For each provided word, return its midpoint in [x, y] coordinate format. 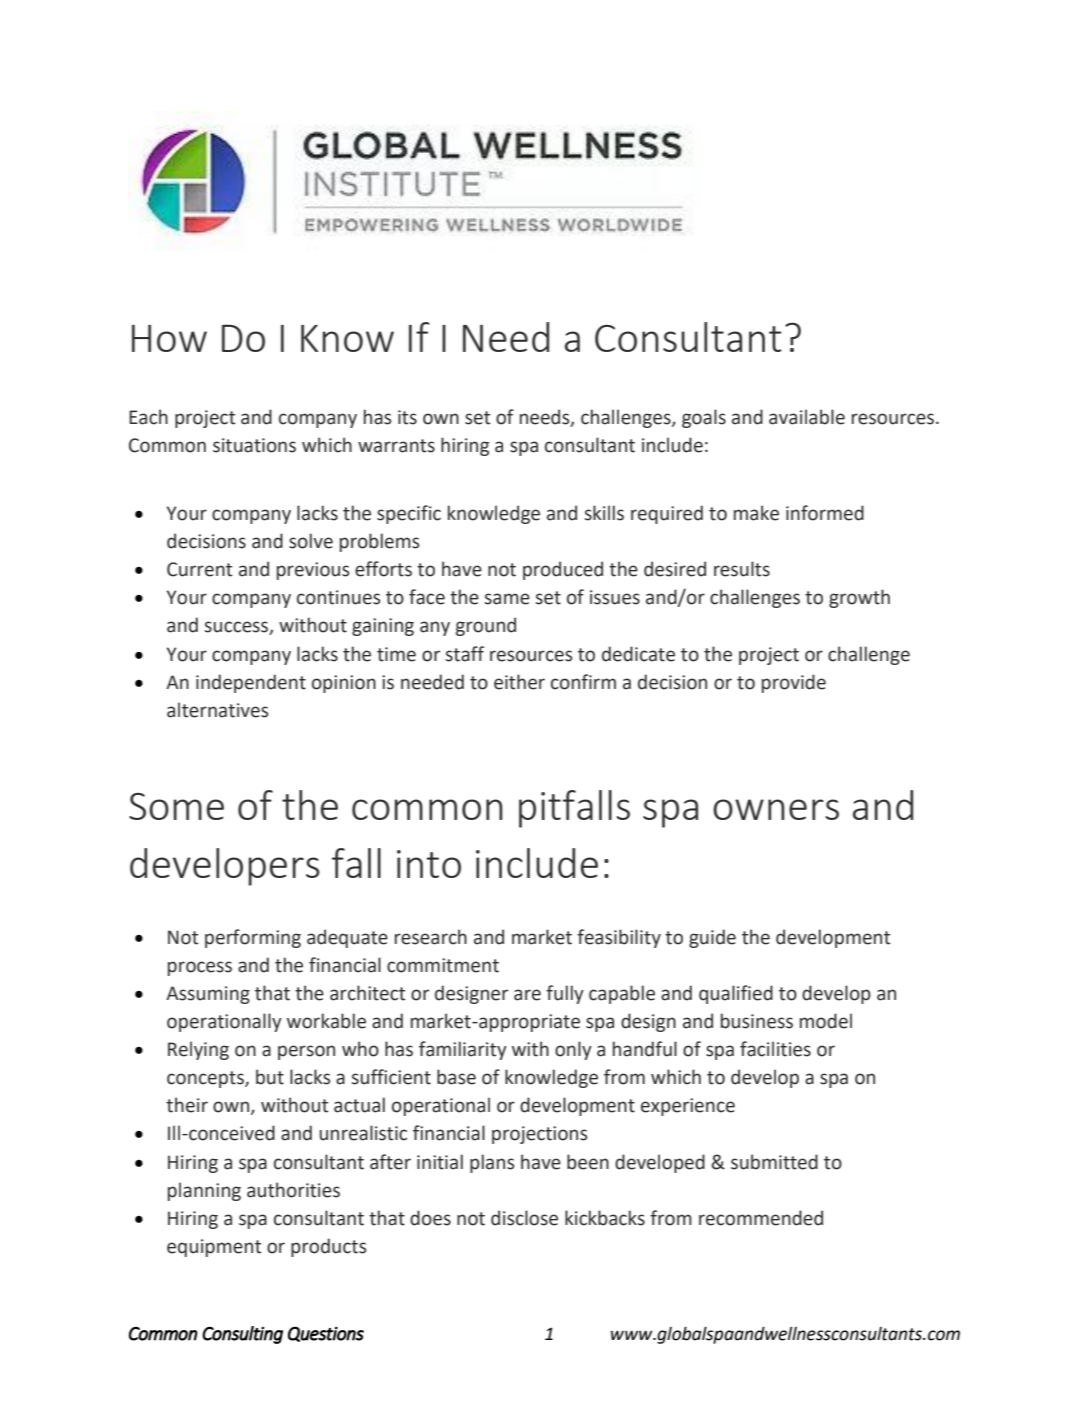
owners [776, 809]
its [407, 417]
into [429, 864]
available [807, 417]
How [169, 338]
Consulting [242, 1335]
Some [176, 806]
